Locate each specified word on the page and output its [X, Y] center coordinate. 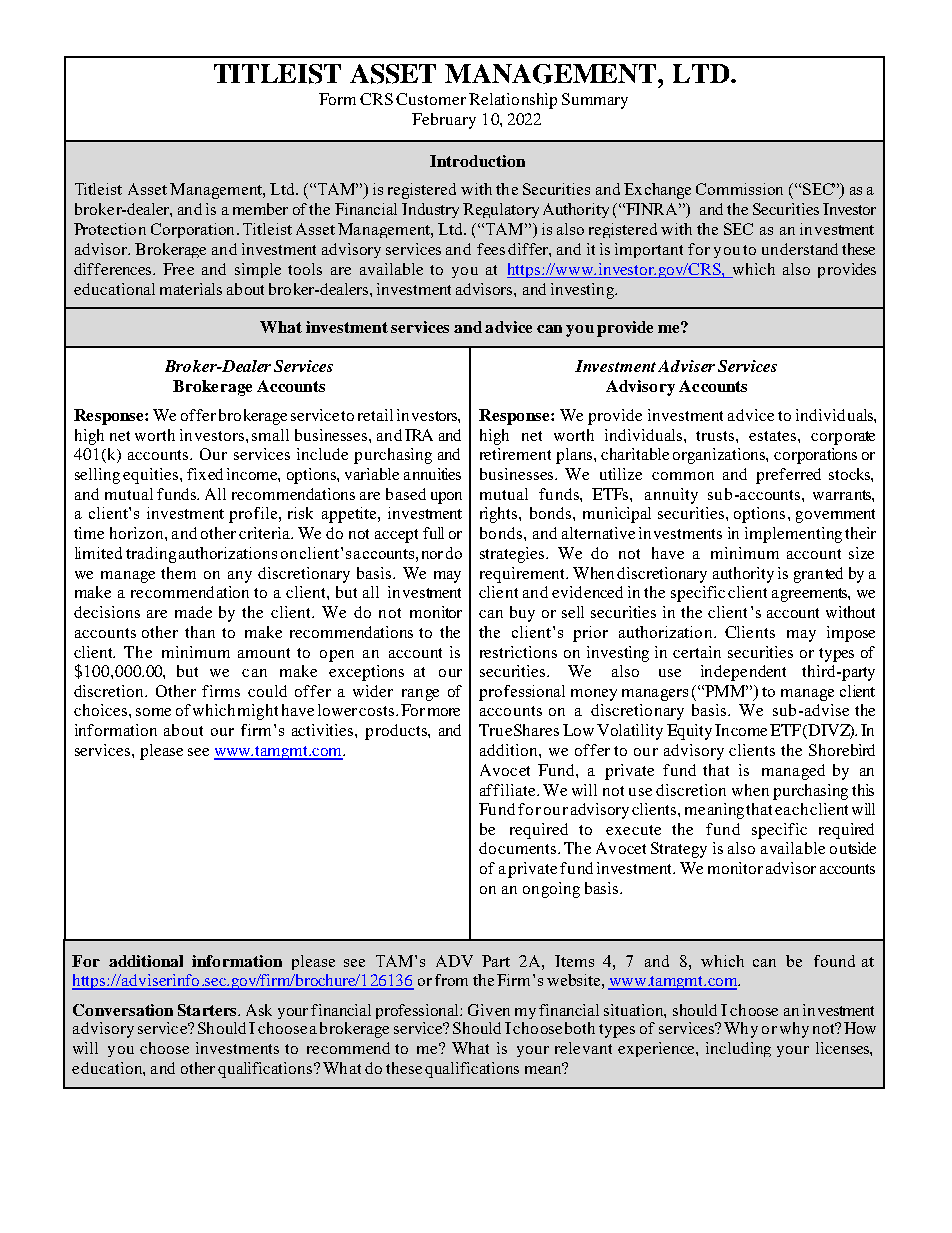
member [260, 209]
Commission [739, 189]
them [178, 573]
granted [818, 575]
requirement [524, 575]
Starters [208, 1010]
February [444, 121]
